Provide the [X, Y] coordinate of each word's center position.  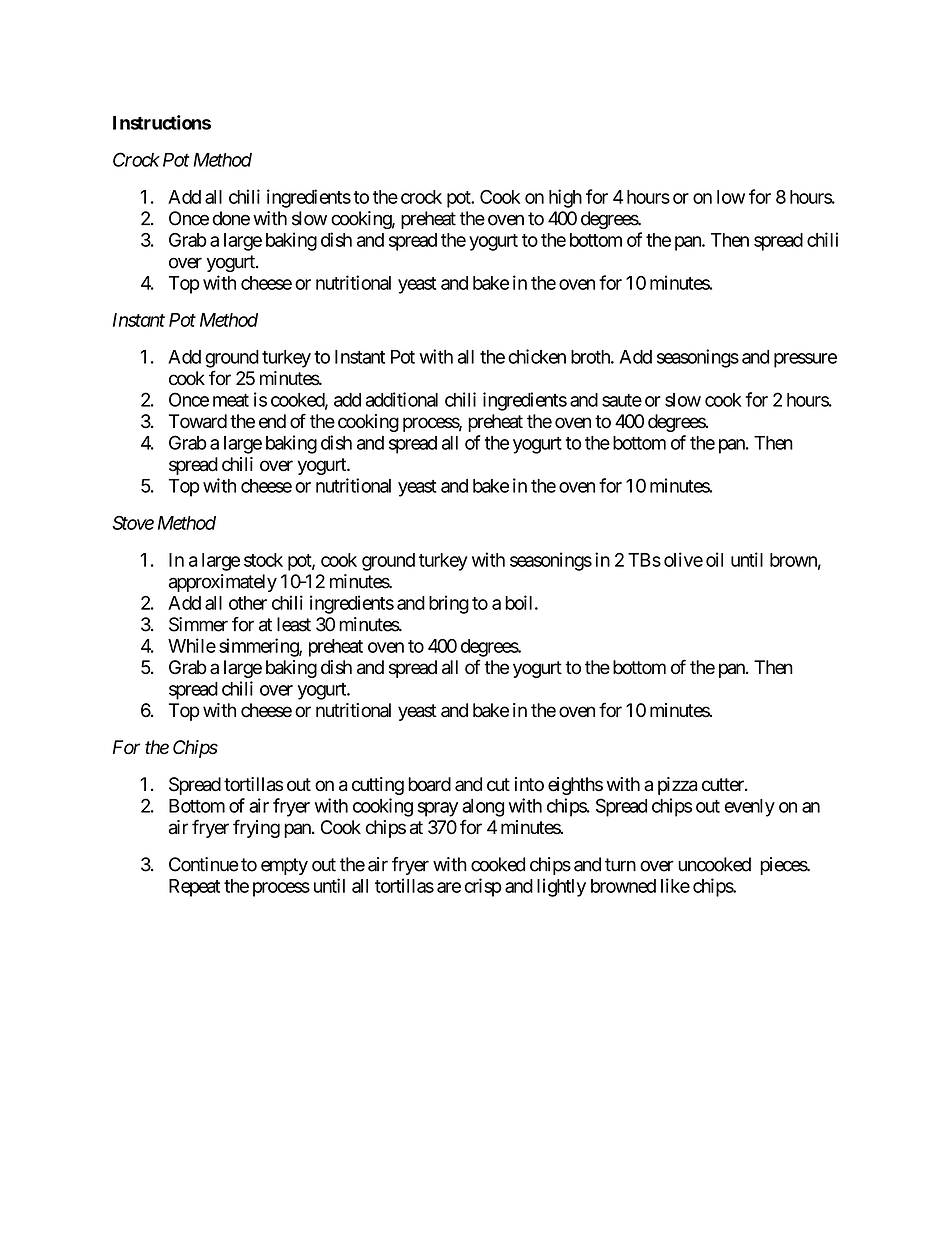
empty [284, 866]
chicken [537, 356]
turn [620, 865]
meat [231, 400]
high [565, 198]
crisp [483, 887]
